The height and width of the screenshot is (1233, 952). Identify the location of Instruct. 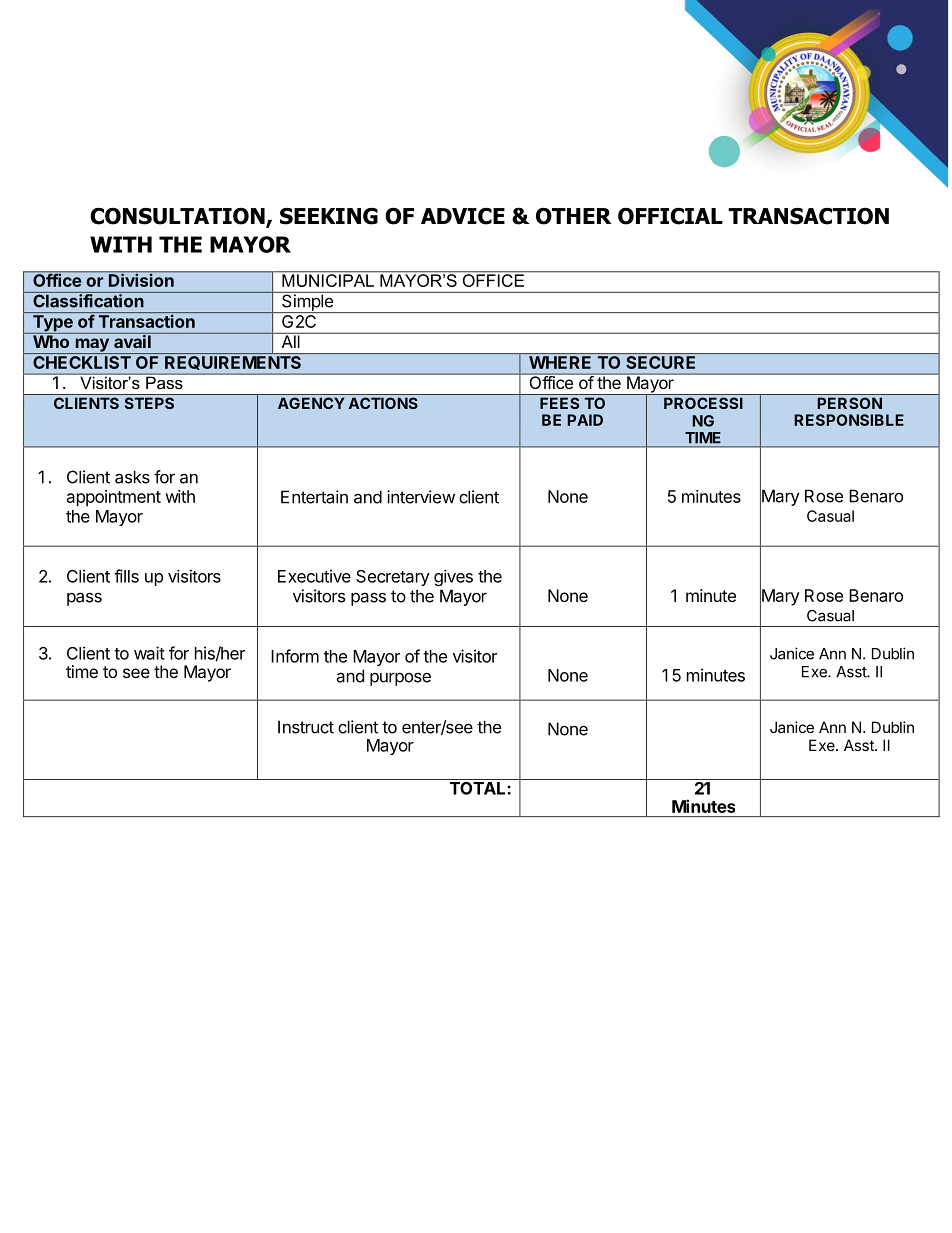
(306, 727).
